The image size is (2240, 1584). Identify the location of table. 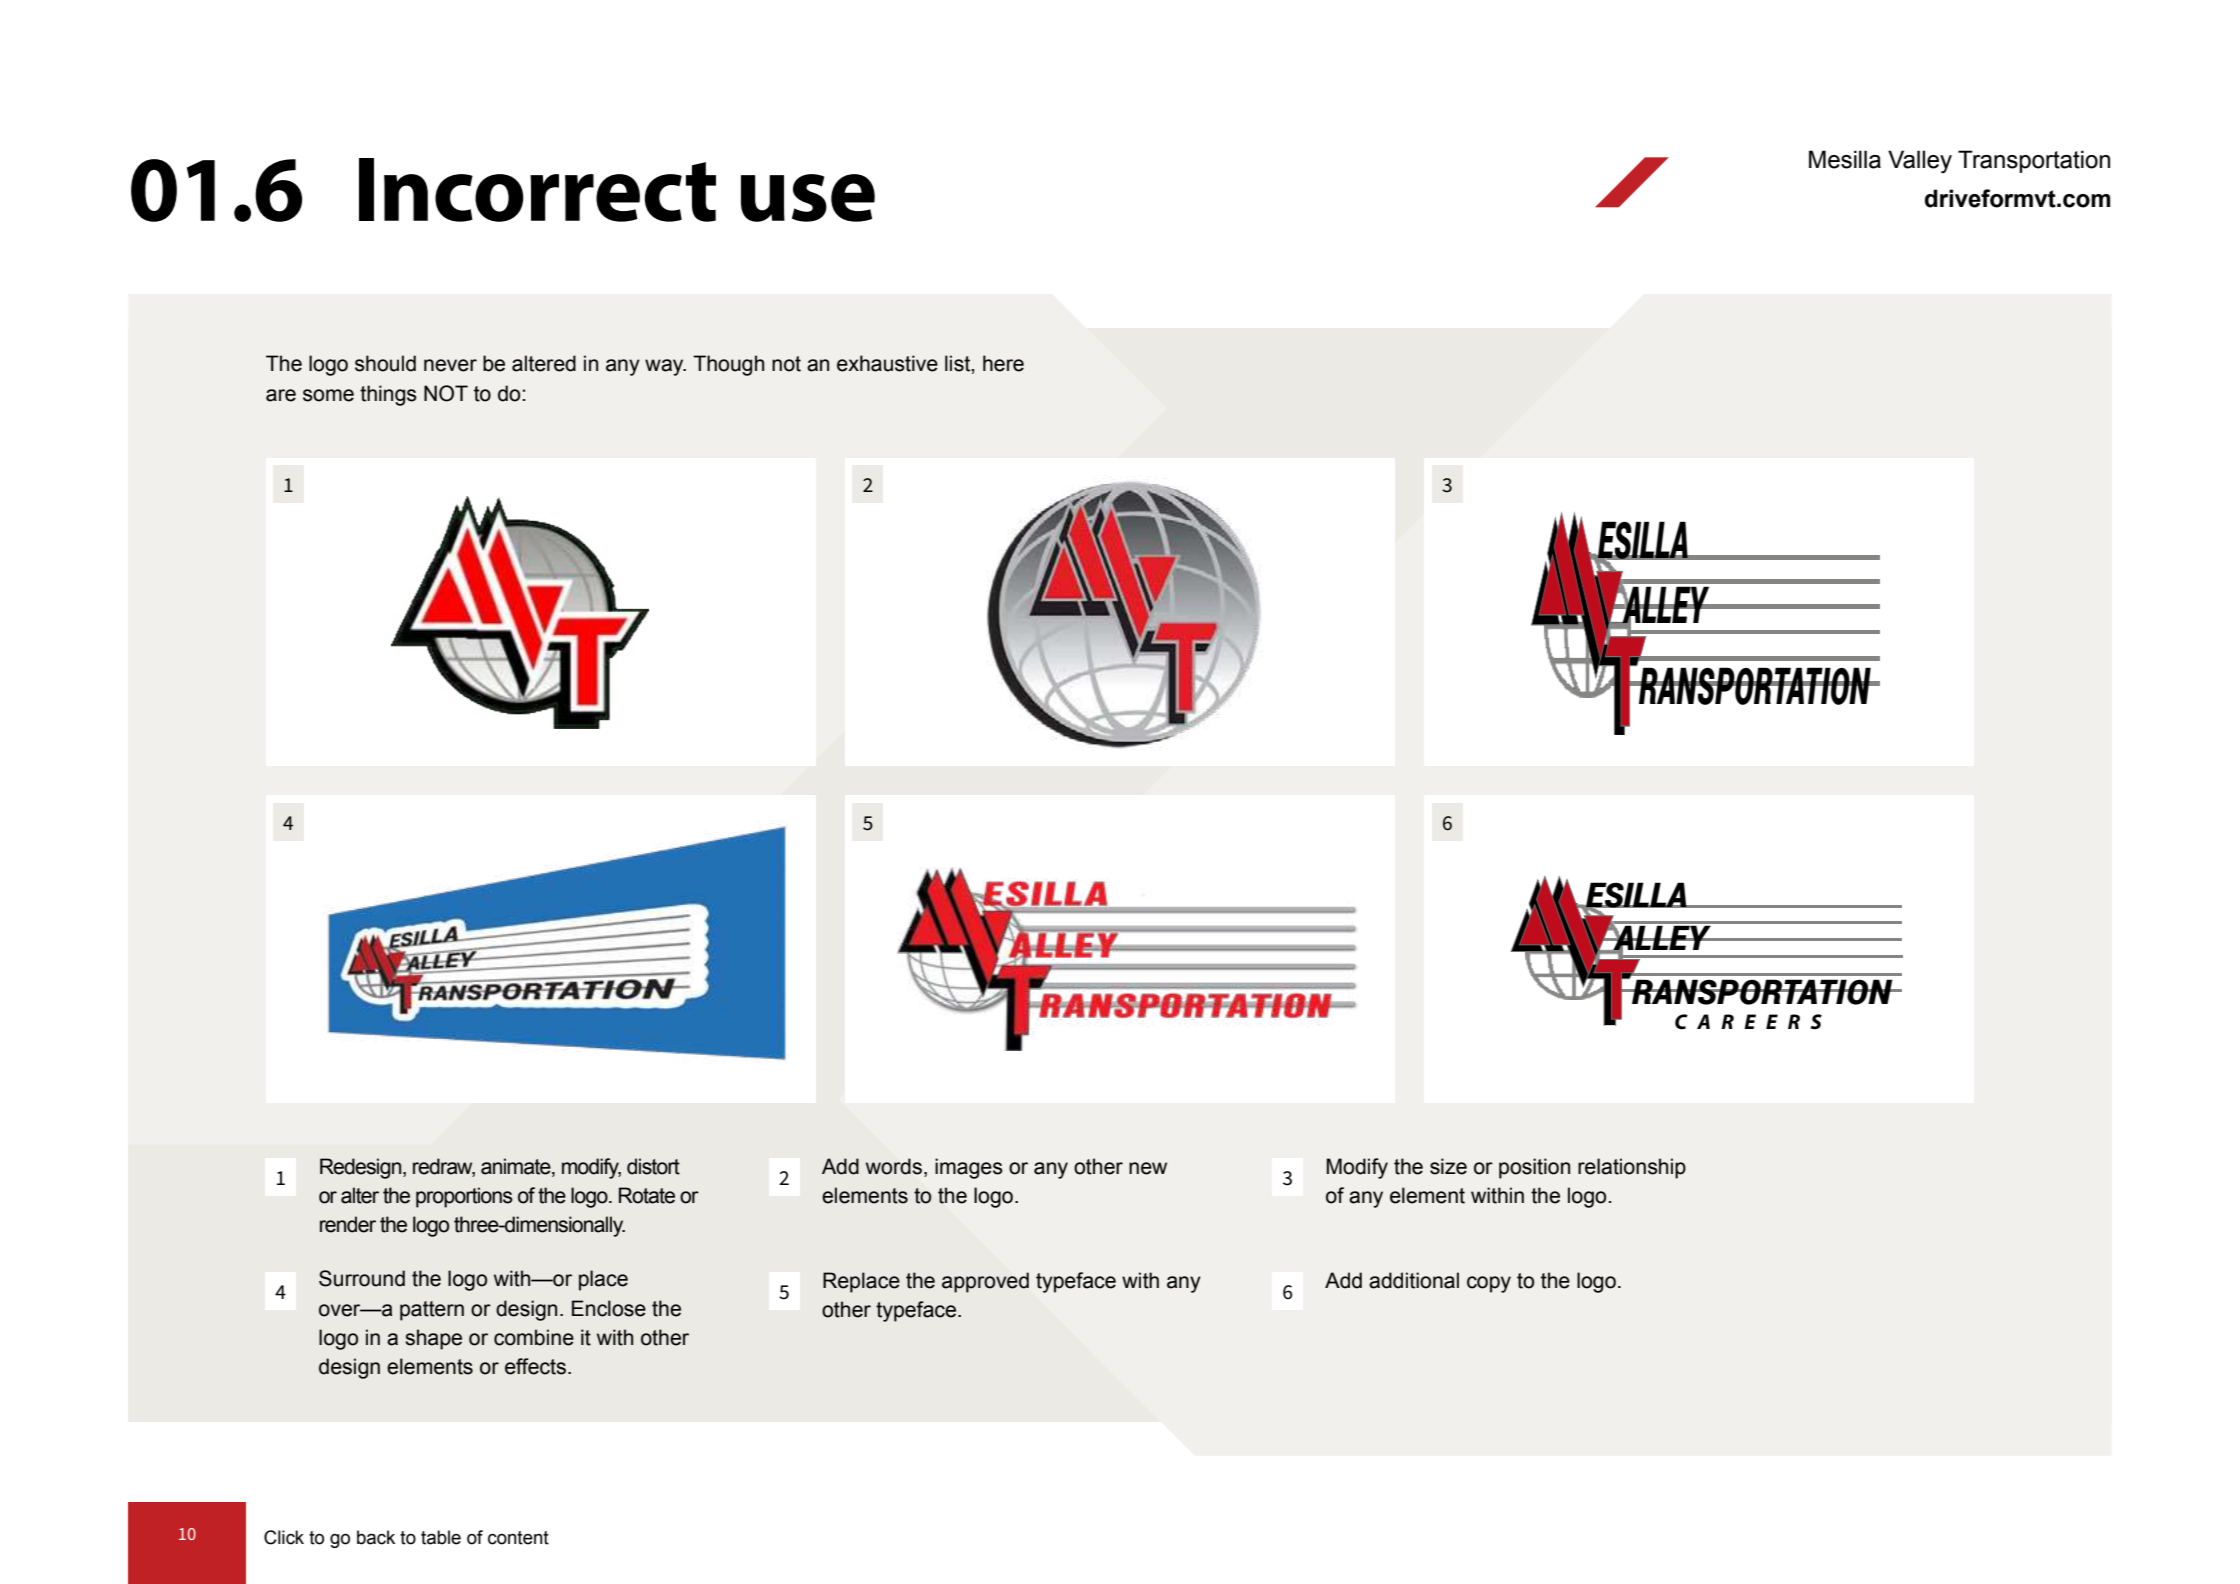
(441, 1537).
